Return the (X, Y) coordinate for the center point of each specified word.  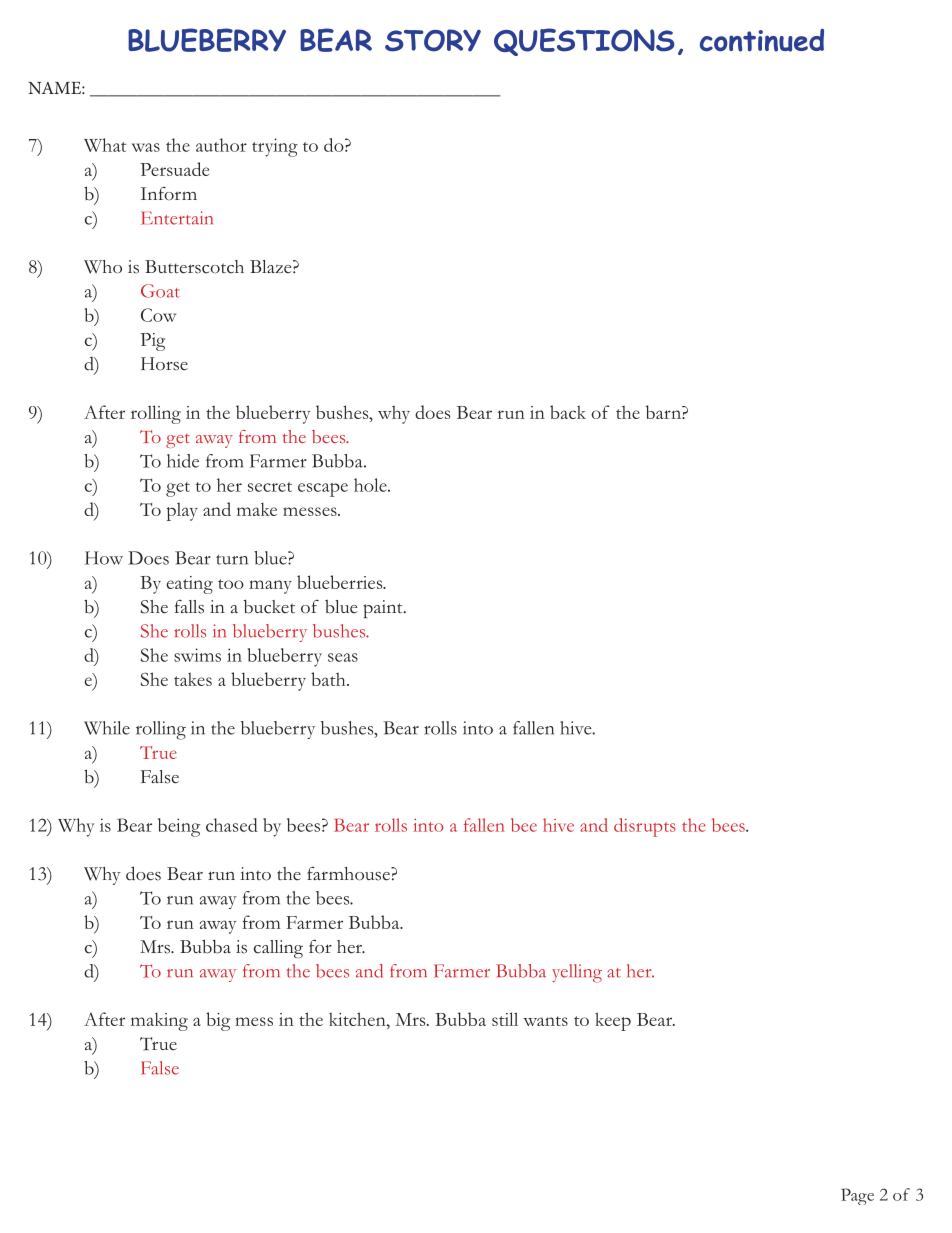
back (568, 412)
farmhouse (349, 874)
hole (371, 485)
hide (183, 461)
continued (762, 40)
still (505, 1019)
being (179, 827)
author (221, 145)
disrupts (645, 827)
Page (857, 1196)
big (218, 1021)
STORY (433, 40)
